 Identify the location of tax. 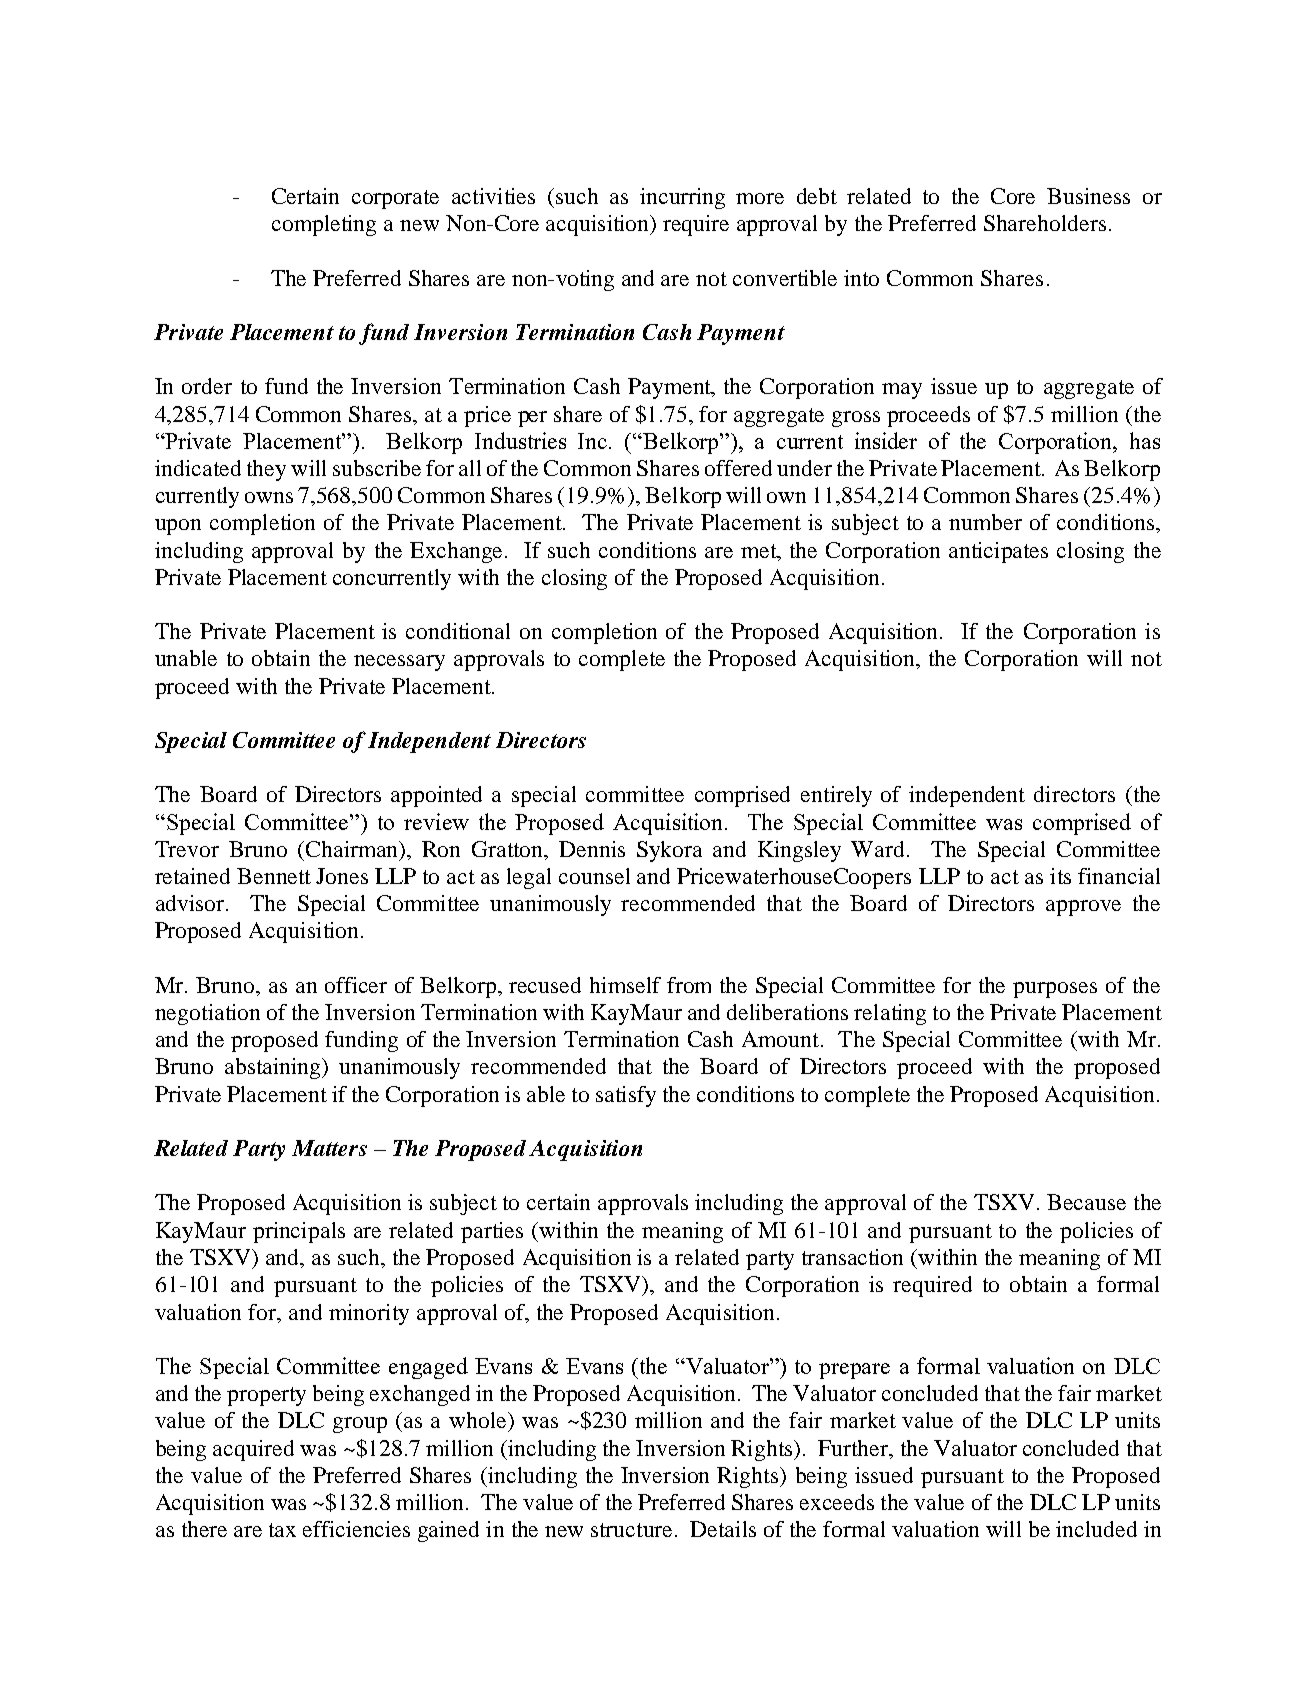
(282, 1530).
